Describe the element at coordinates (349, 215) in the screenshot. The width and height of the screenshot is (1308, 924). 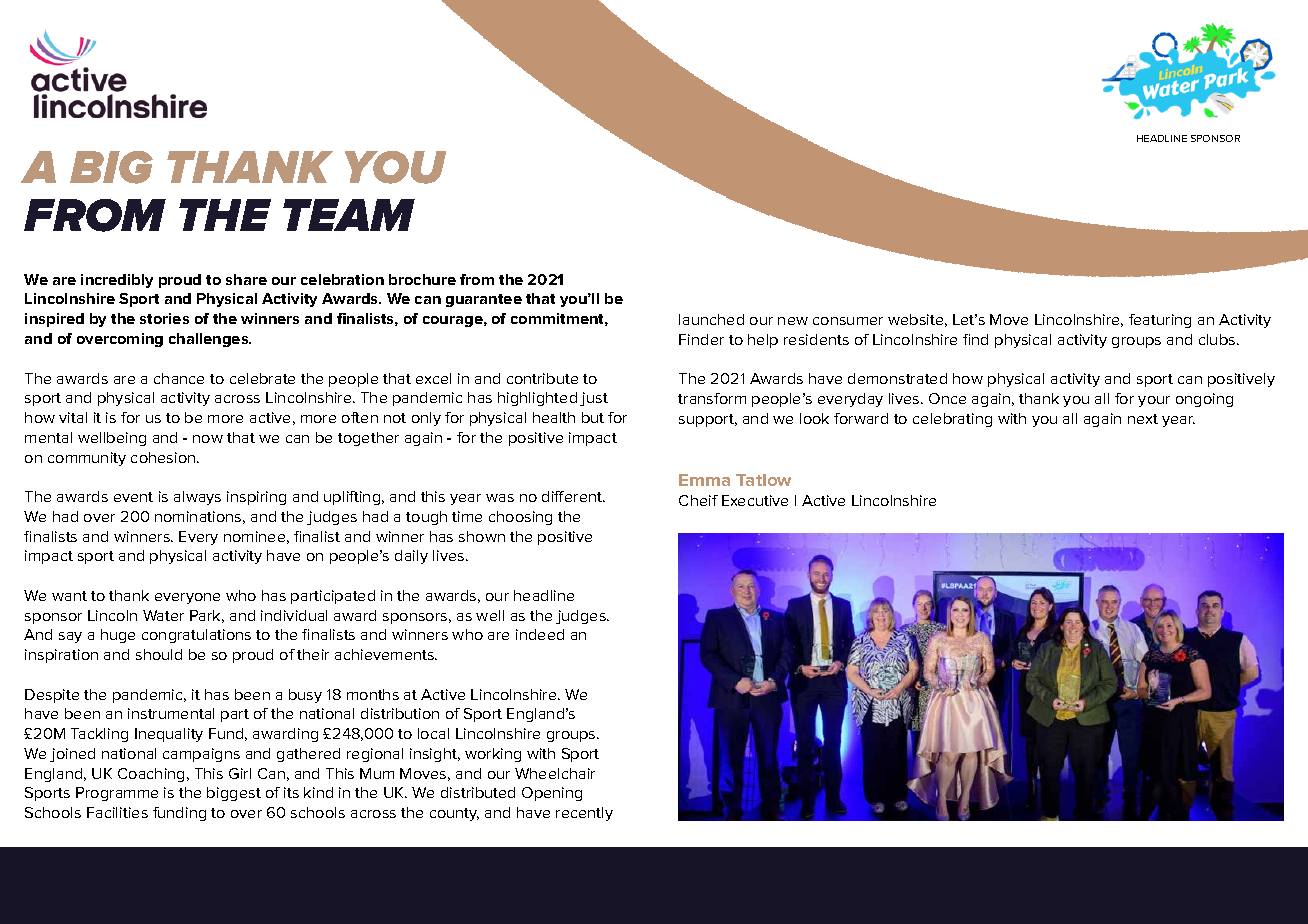
I see `TEAM` at that location.
